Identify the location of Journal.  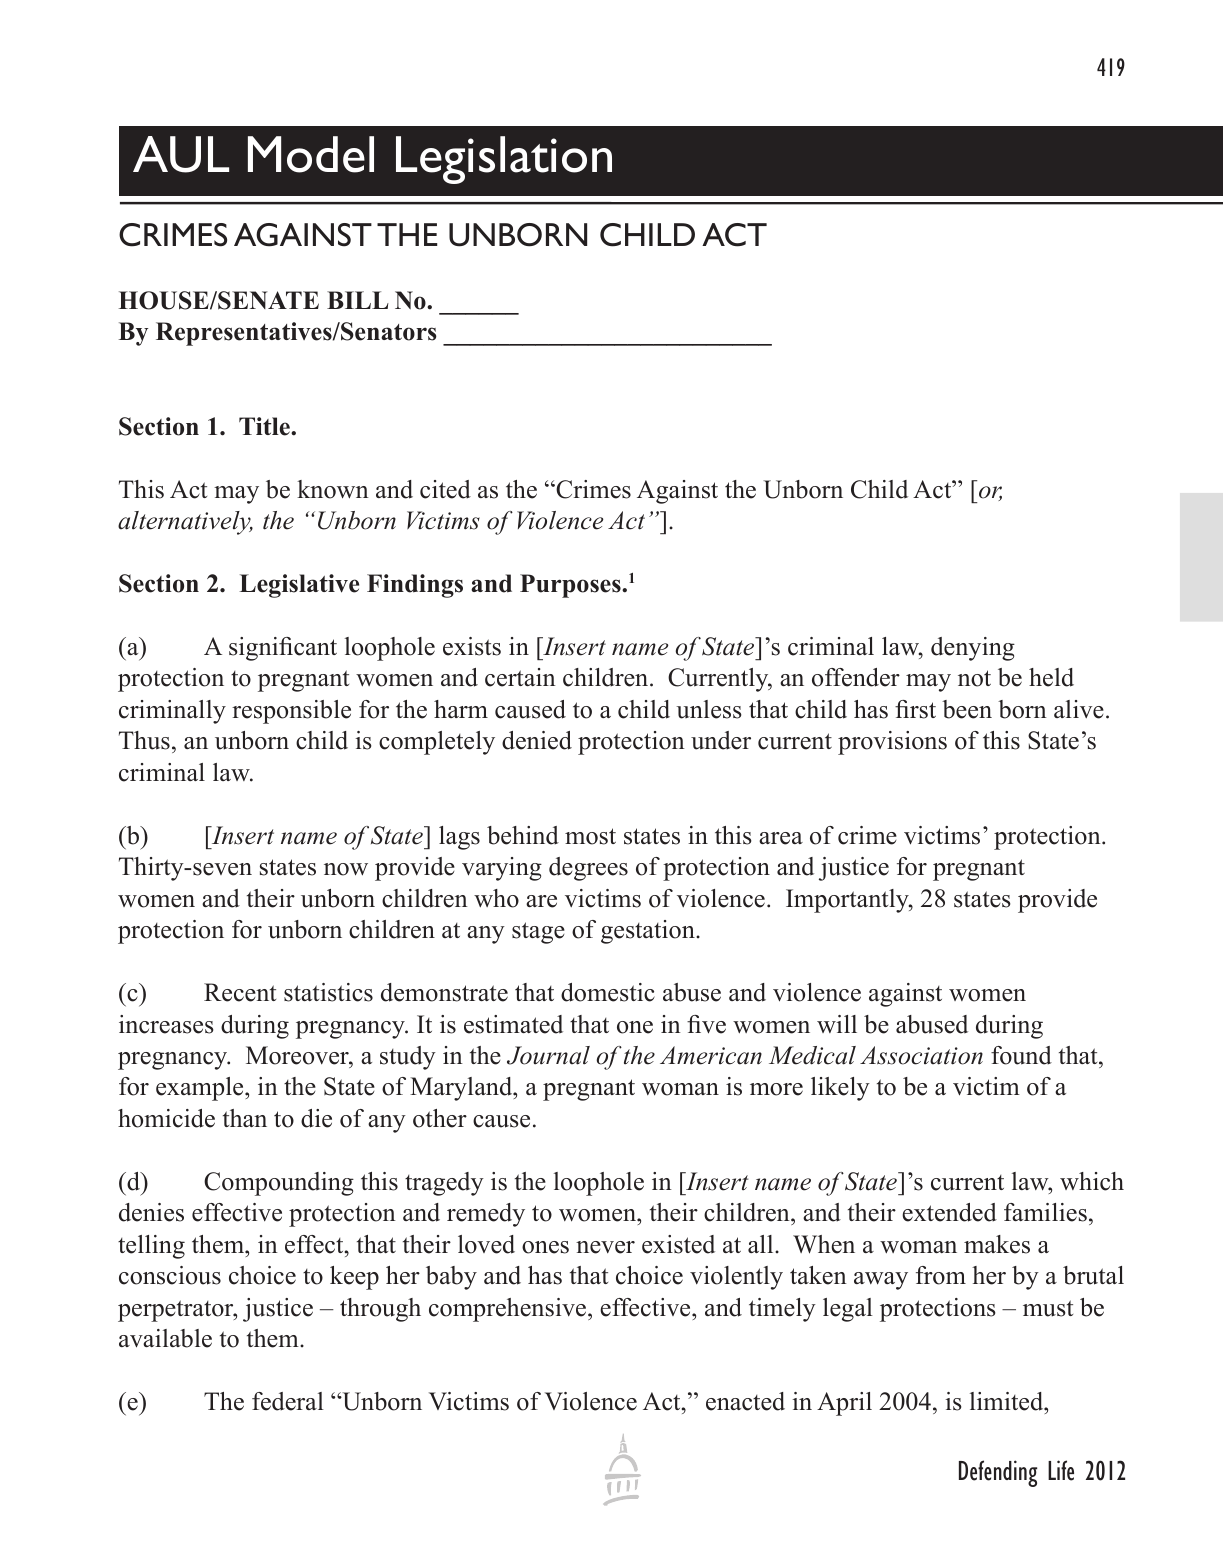
(548, 1055).
